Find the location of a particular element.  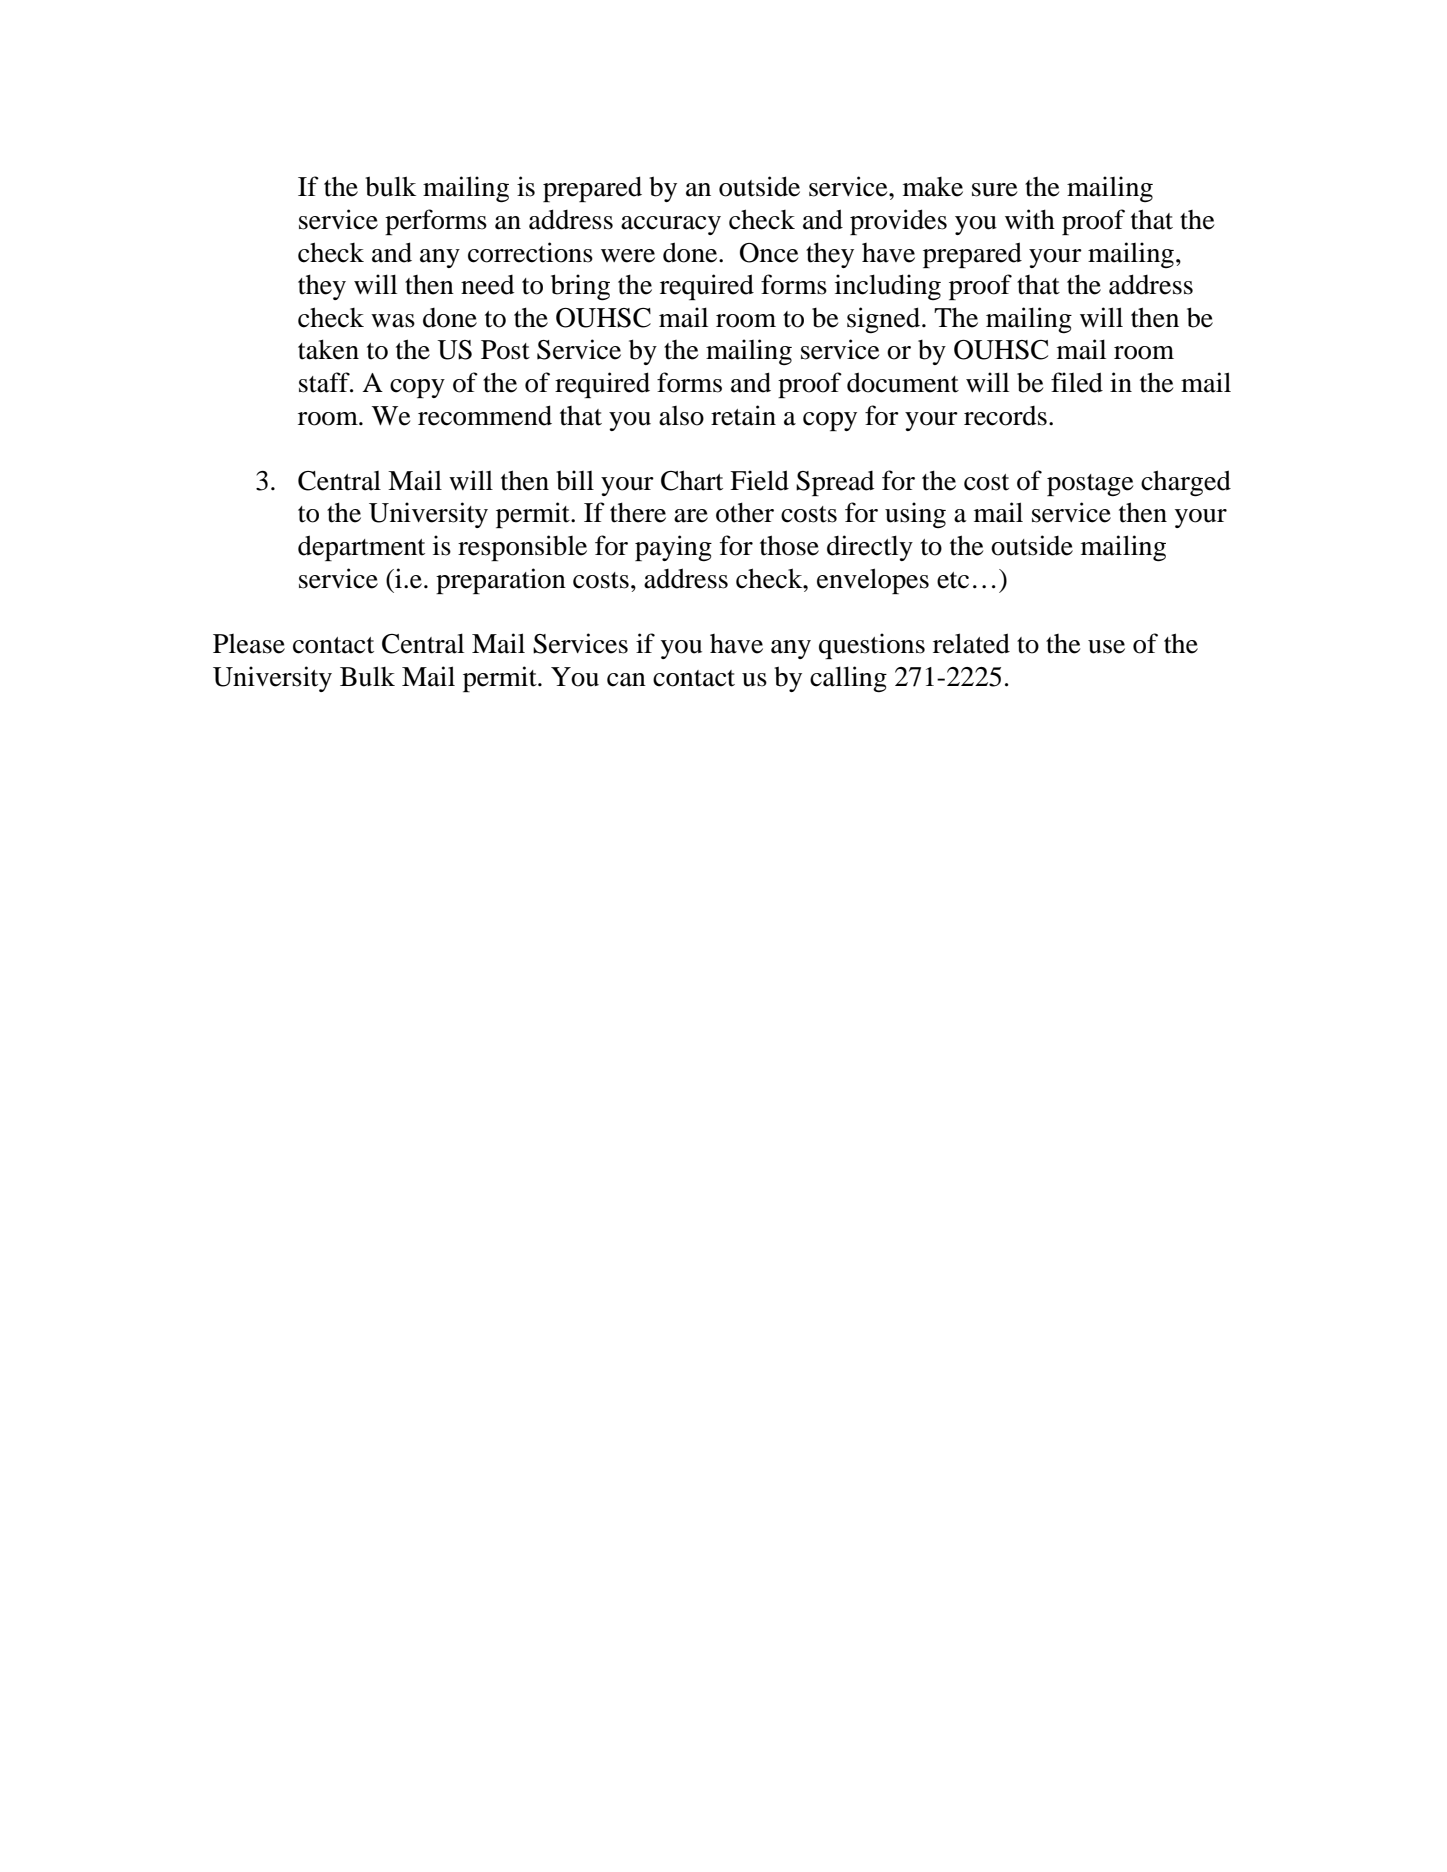

Please is located at coordinates (249, 644).
